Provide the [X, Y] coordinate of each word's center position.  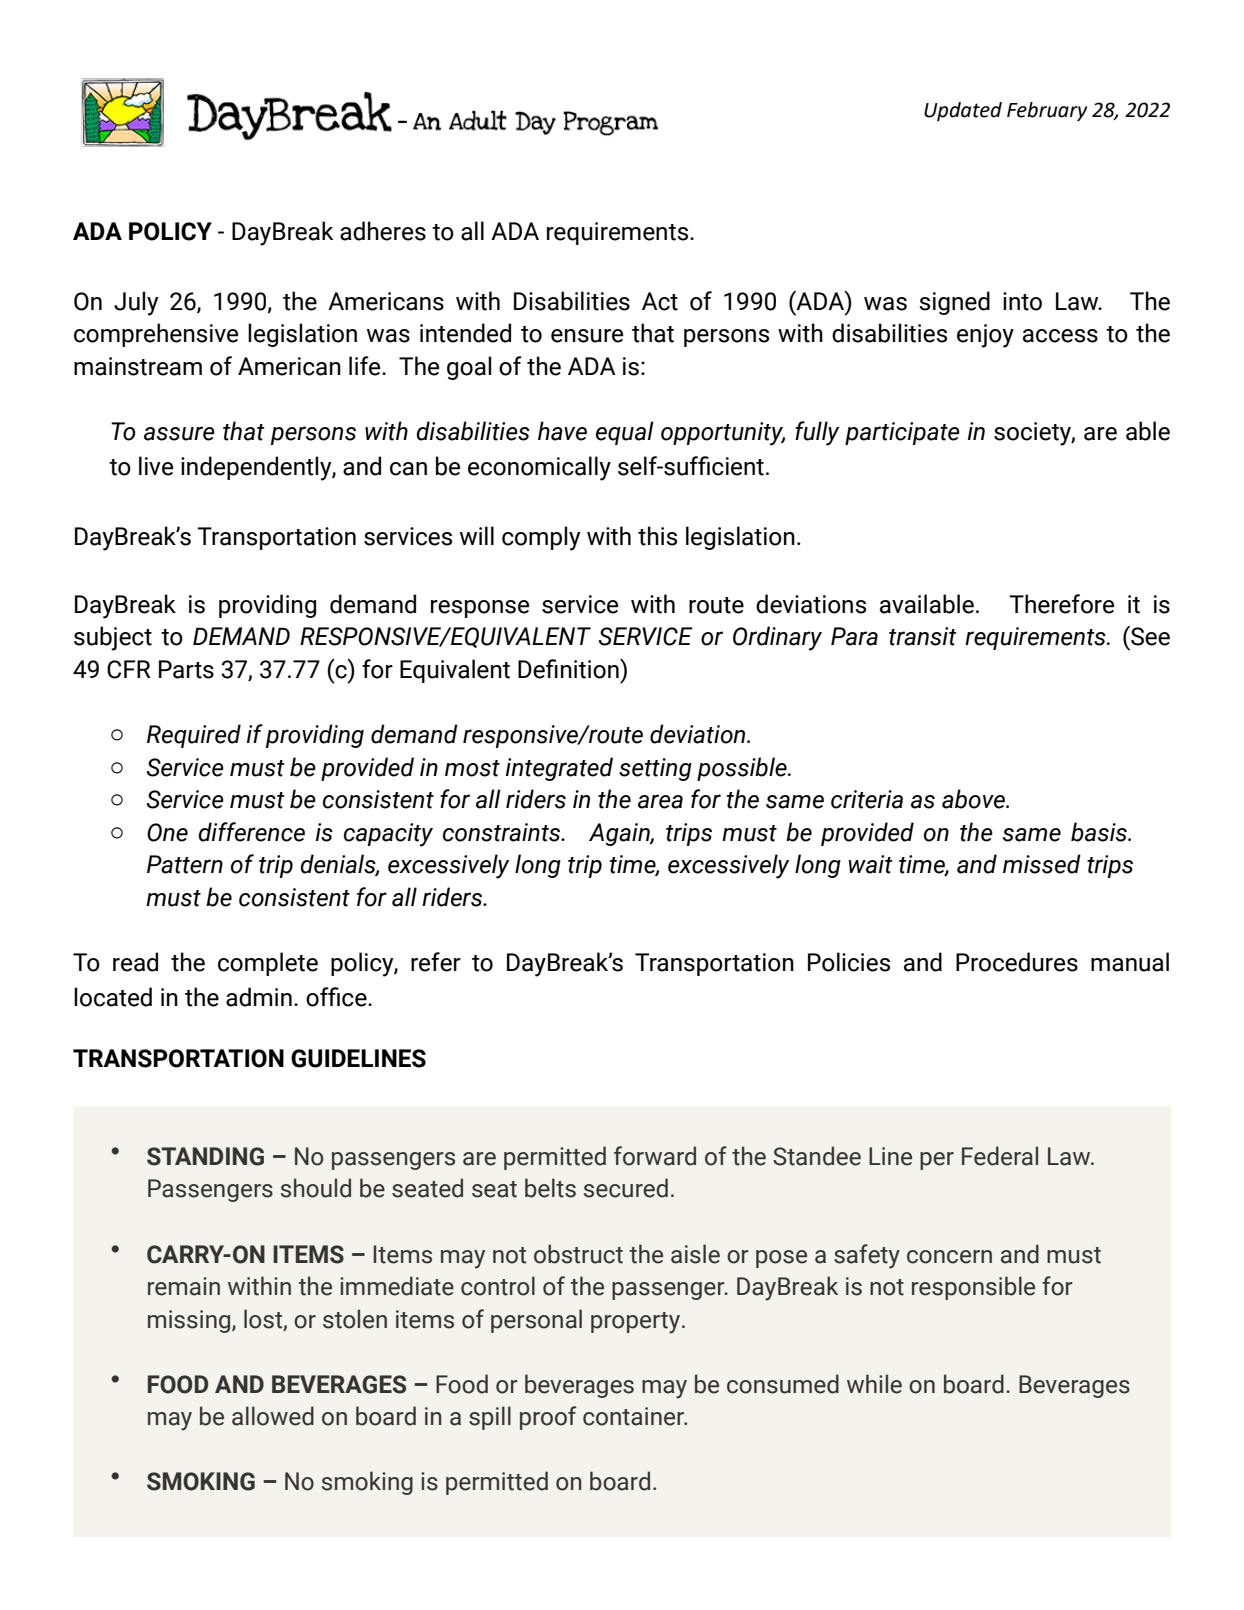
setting [655, 769]
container [634, 1416]
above [975, 799]
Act [660, 301]
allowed [273, 1416]
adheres [383, 231]
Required [194, 736]
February [1047, 111]
